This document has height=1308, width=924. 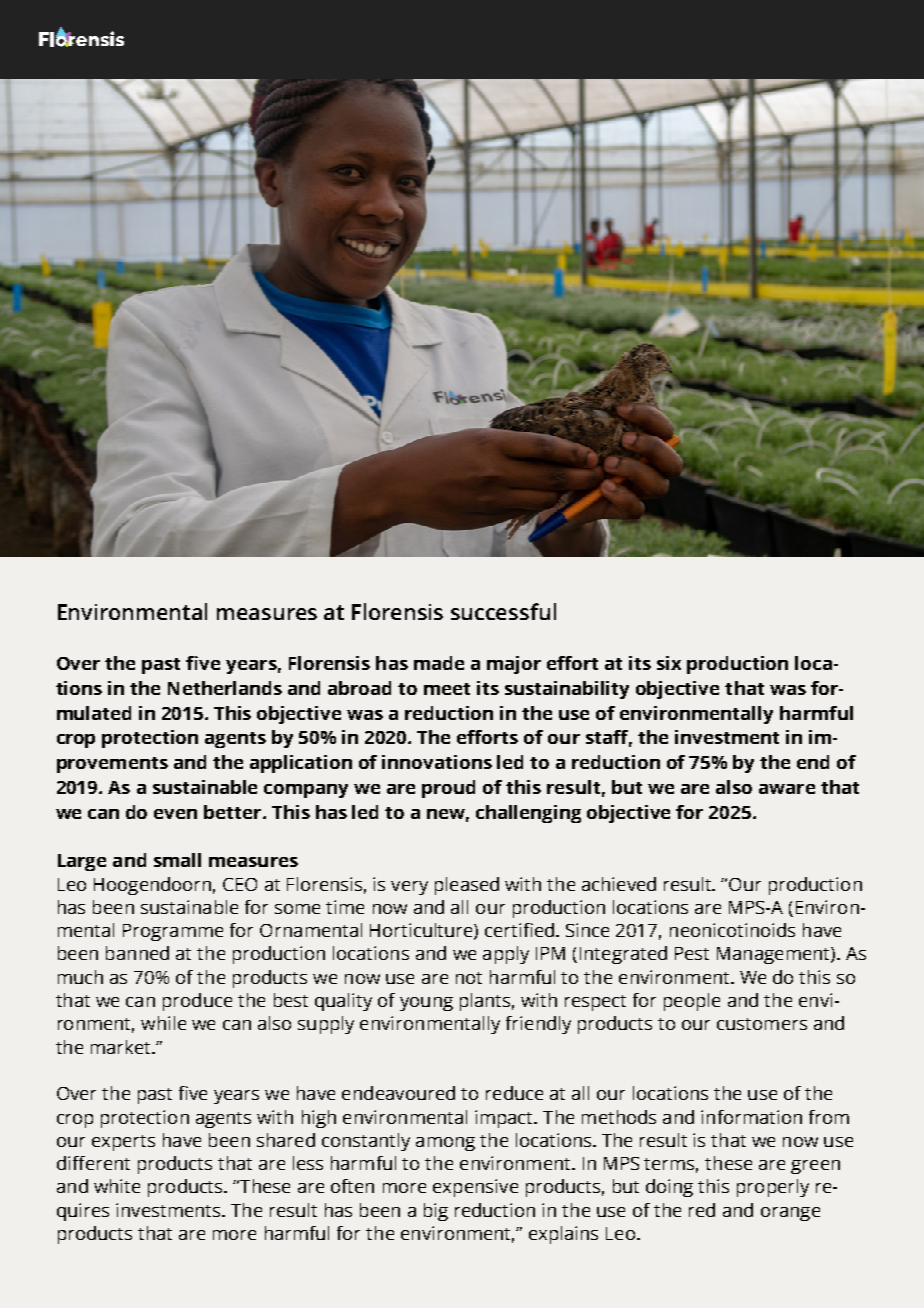 I want to click on Pest, so click(x=692, y=953).
